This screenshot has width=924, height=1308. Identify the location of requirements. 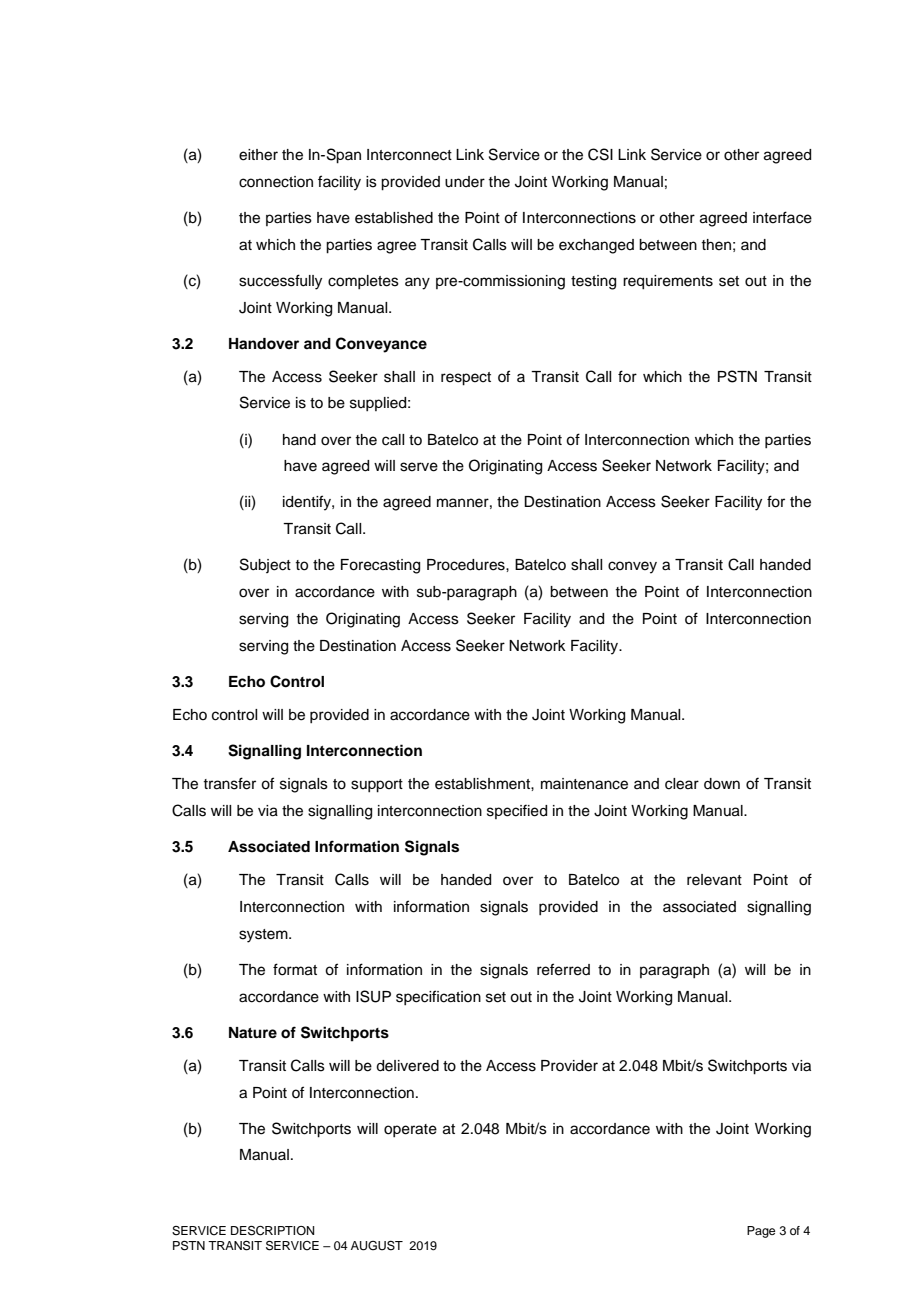
(668, 282).
